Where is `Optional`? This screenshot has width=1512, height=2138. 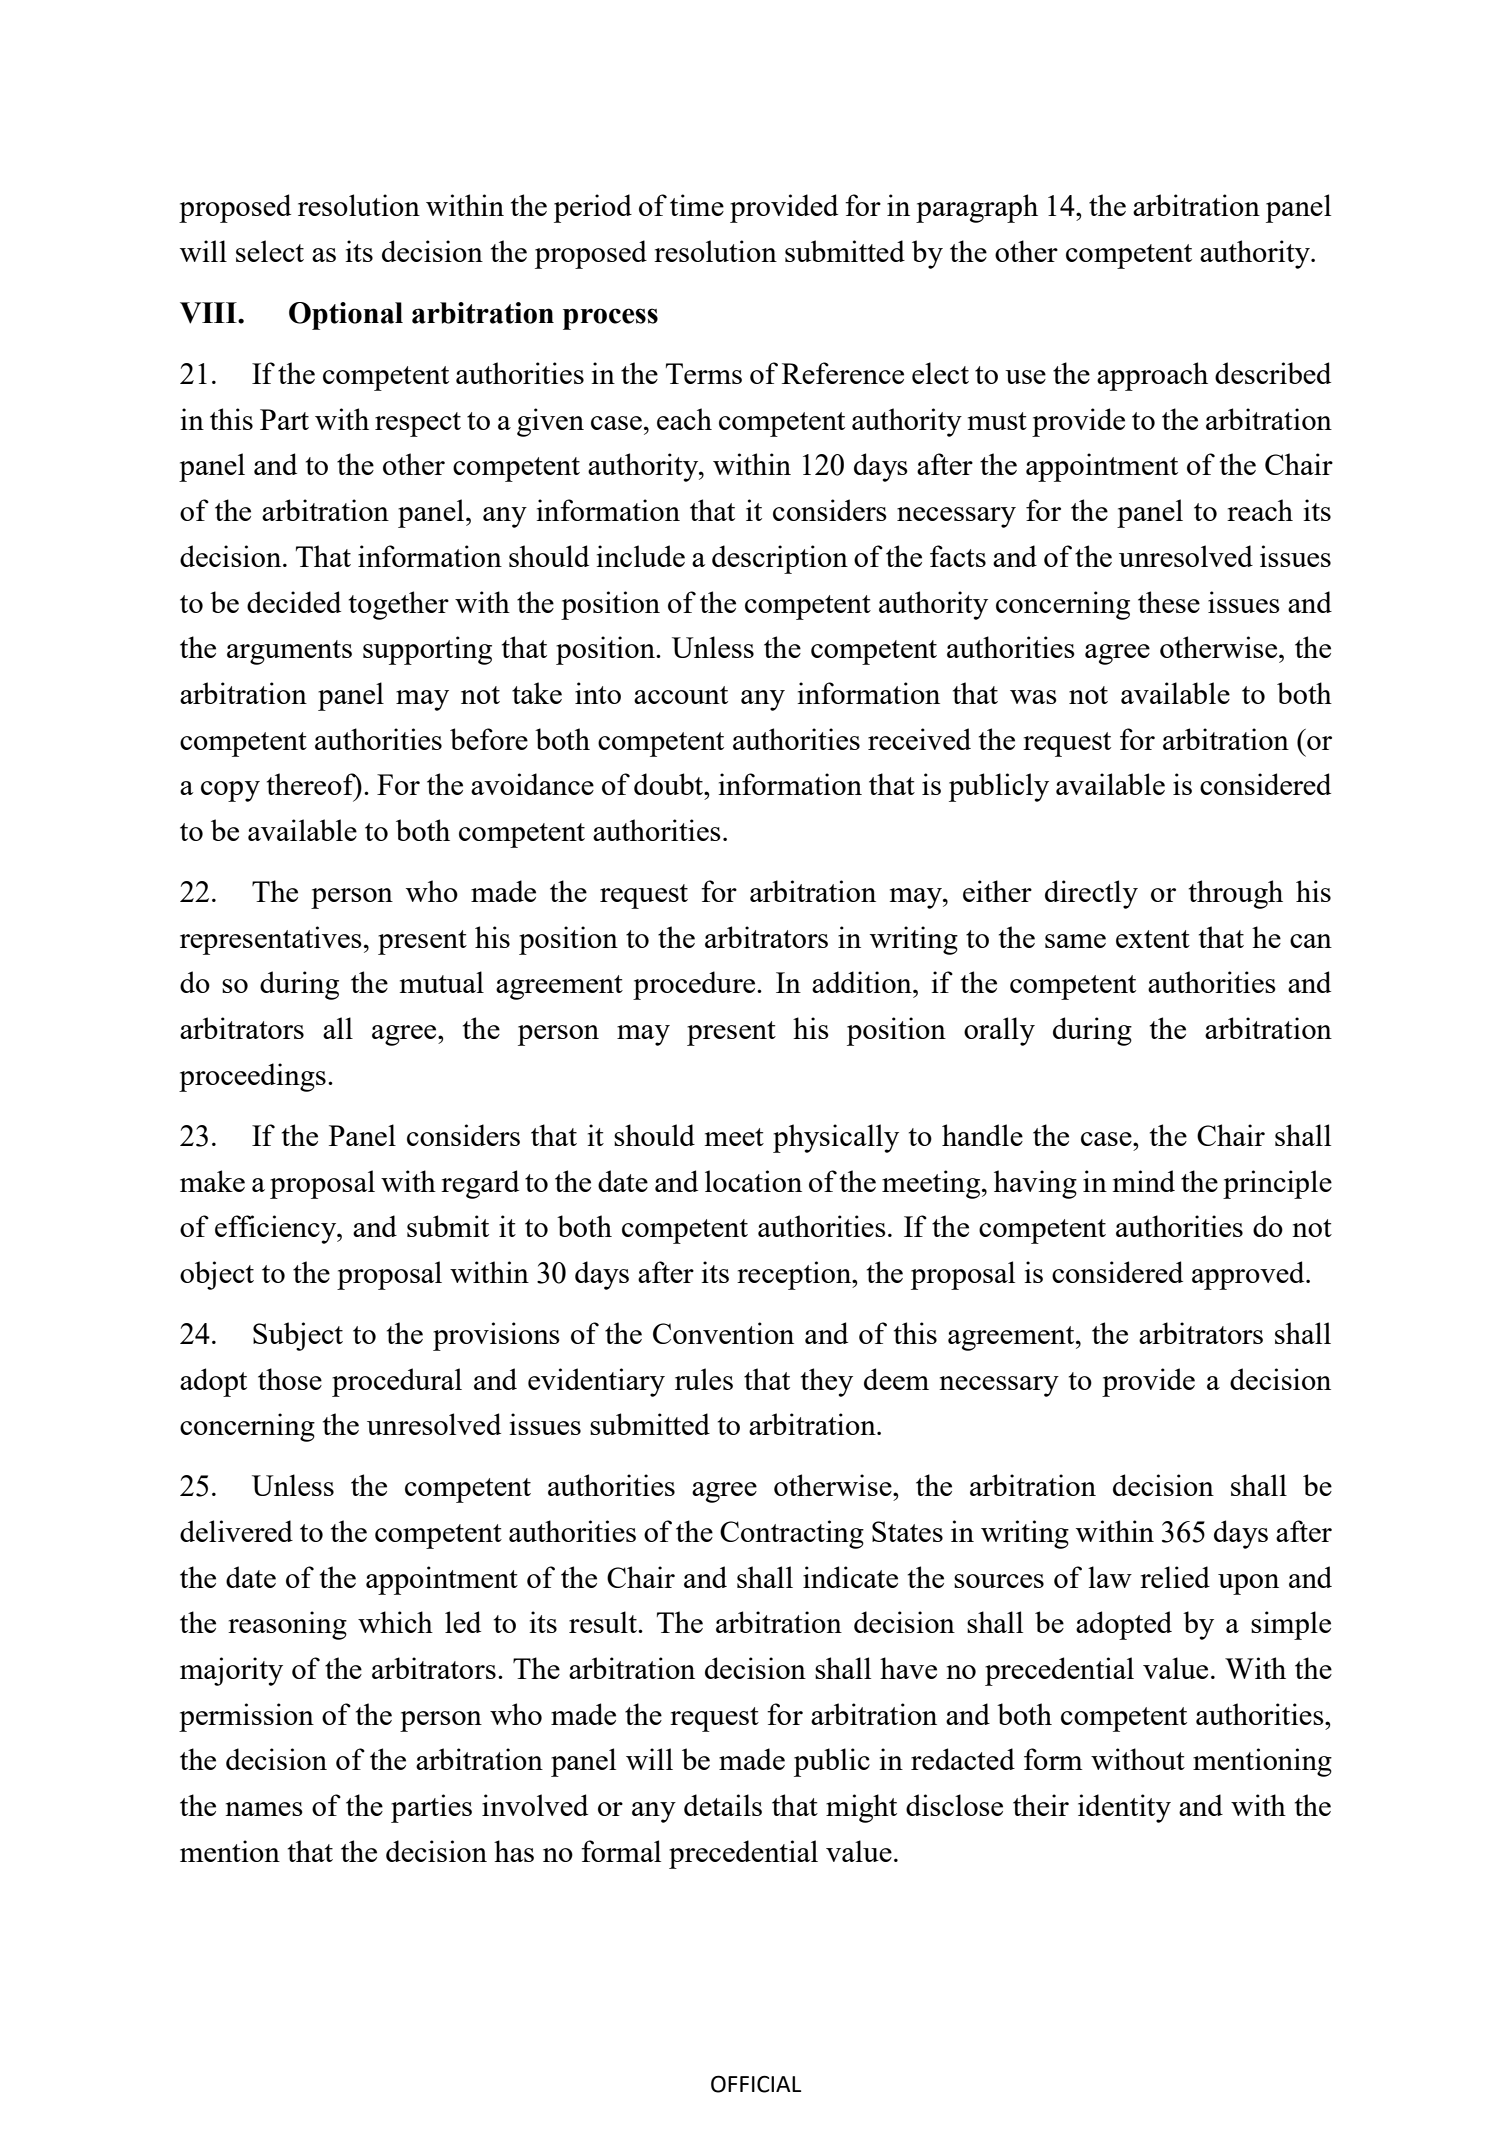 Optional is located at coordinates (346, 316).
